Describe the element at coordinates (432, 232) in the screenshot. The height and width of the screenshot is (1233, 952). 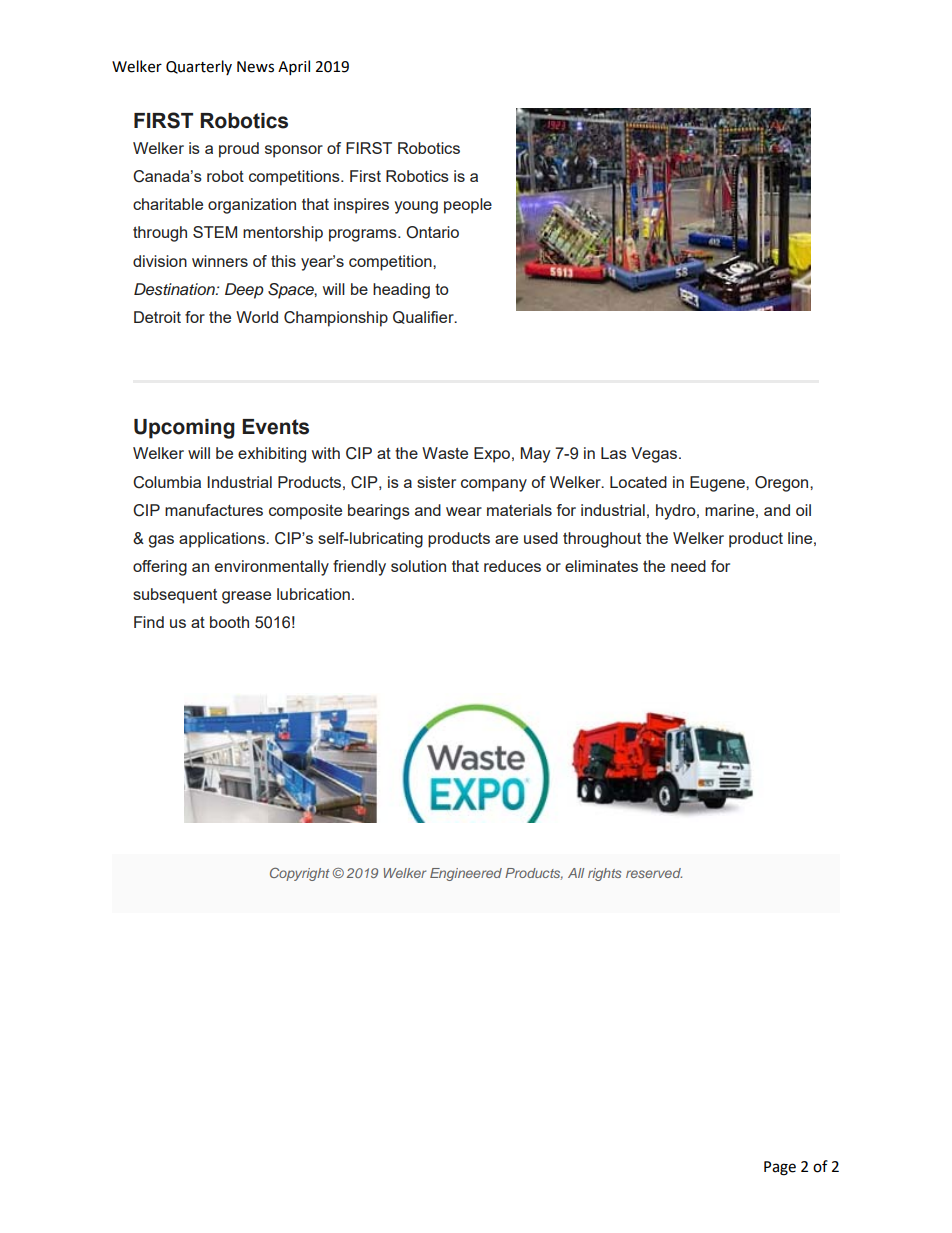
I see `Ontario` at that location.
